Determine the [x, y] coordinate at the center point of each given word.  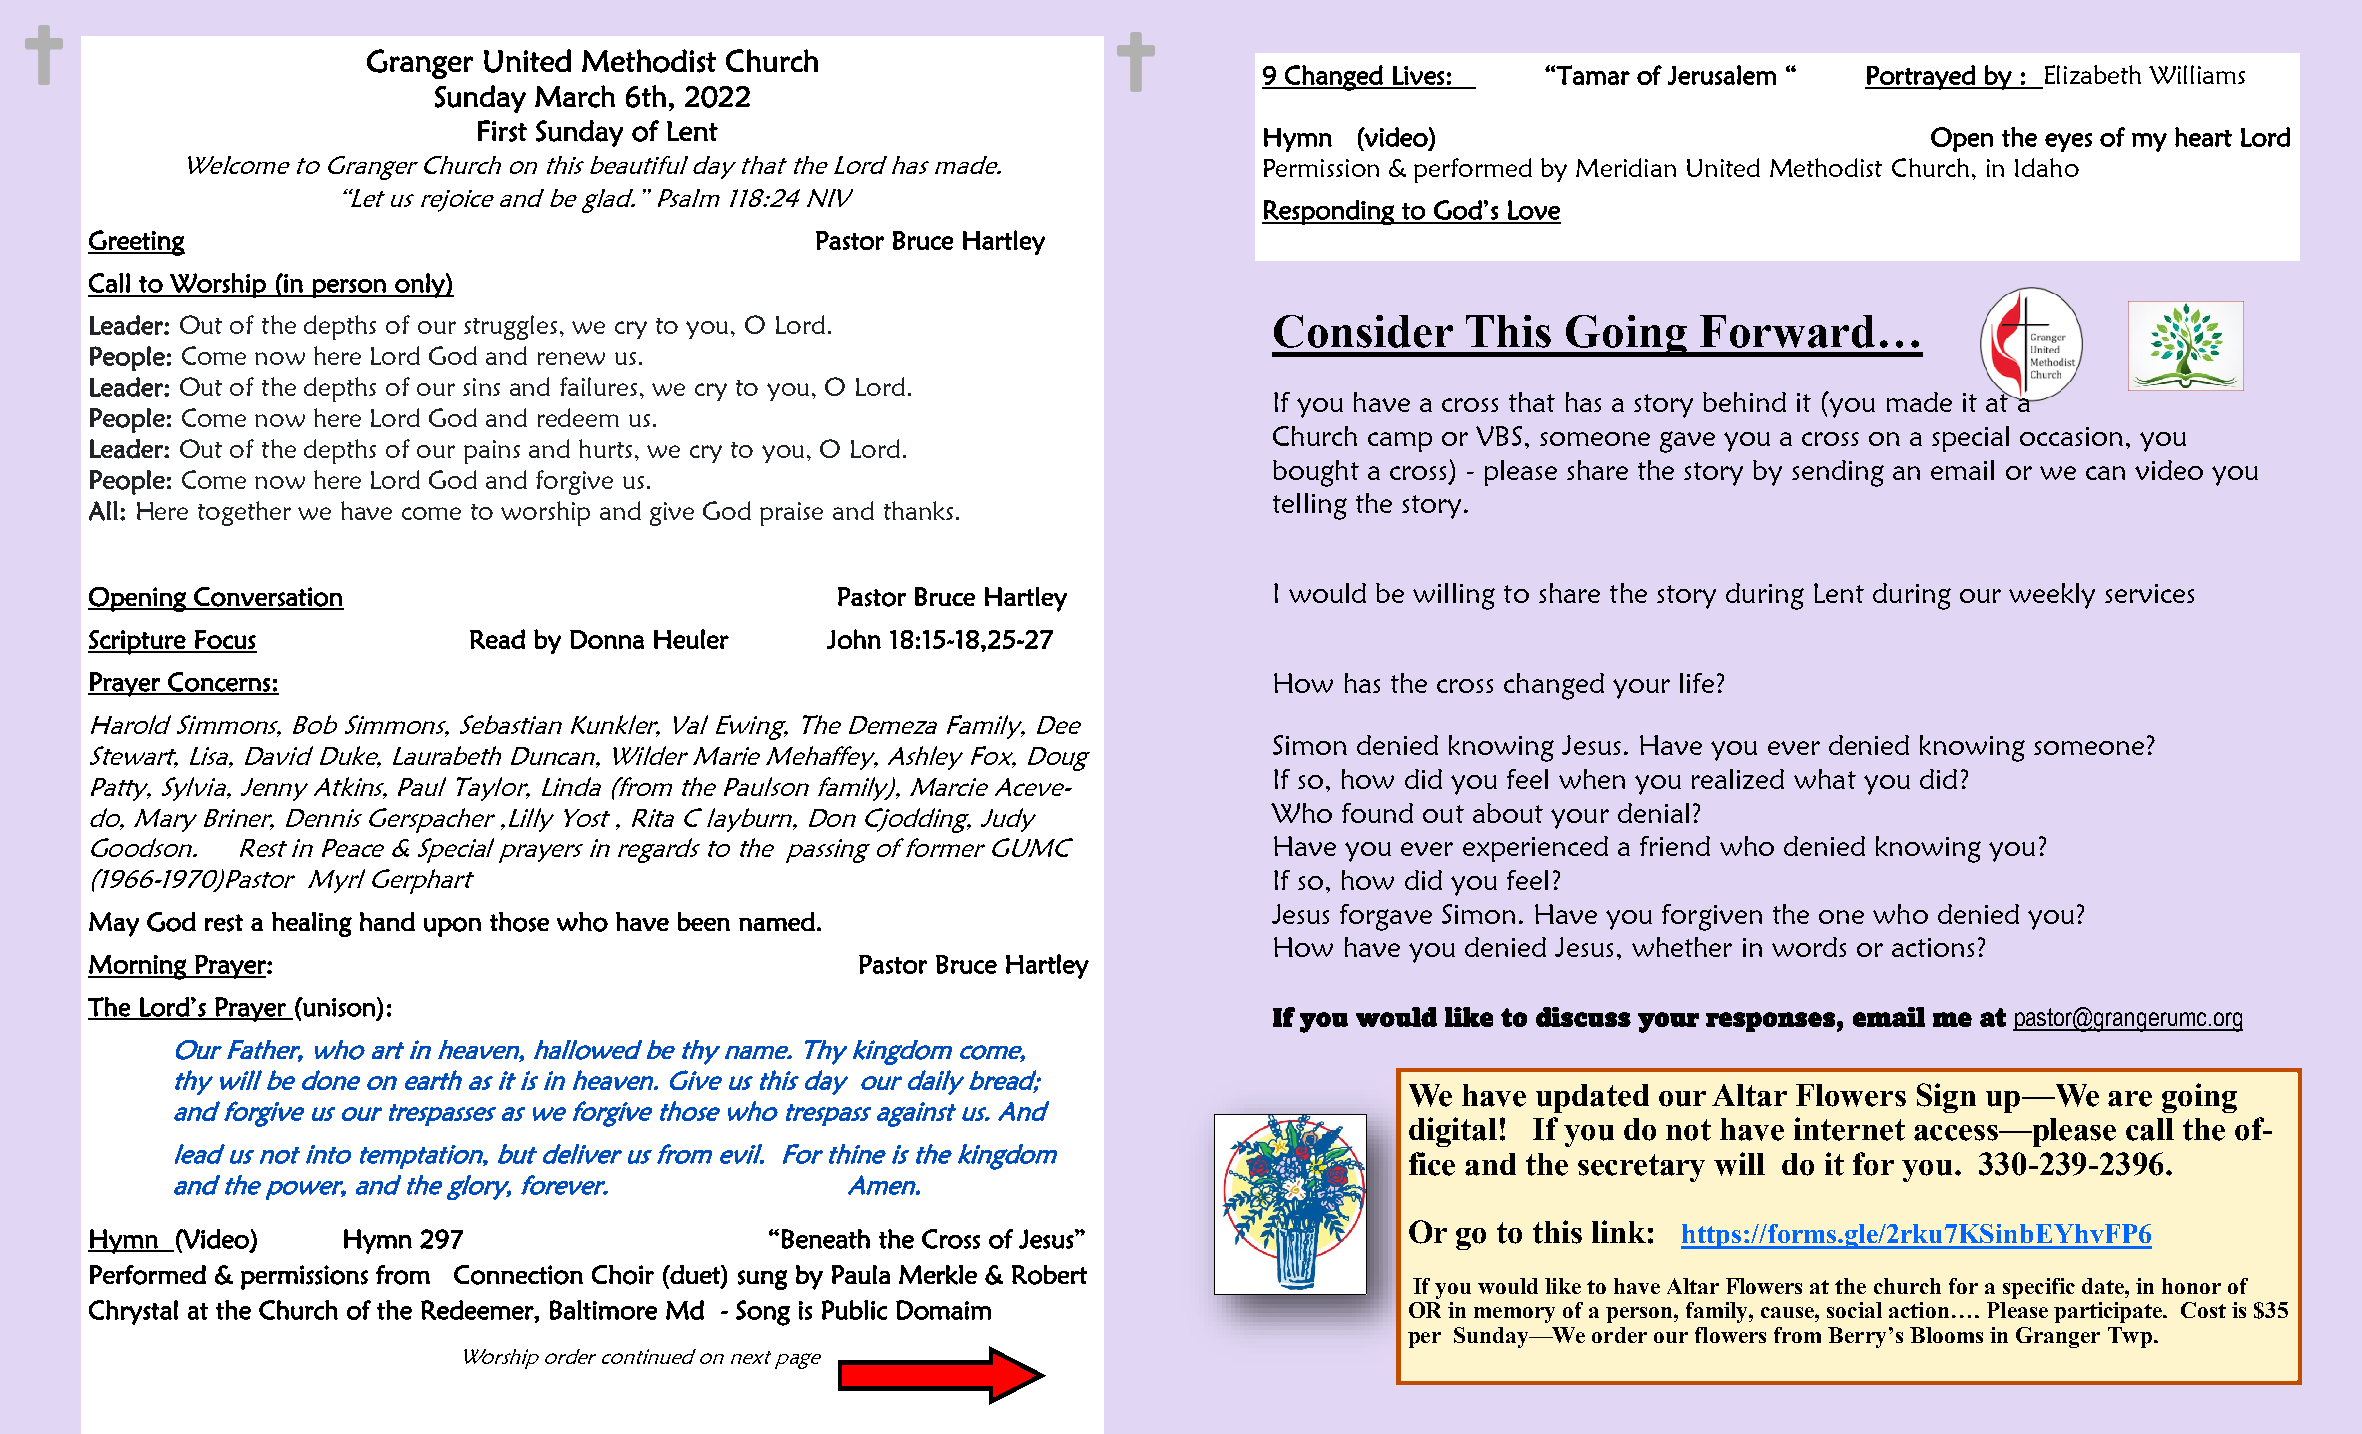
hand [387, 921]
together [244, 513]
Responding [1329, 212]
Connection [518, 1275]
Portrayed [1921, 77]
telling [1310, 506]
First [502, 131]
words [1809, 947]
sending [1838, 473]
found [1377, 813]
